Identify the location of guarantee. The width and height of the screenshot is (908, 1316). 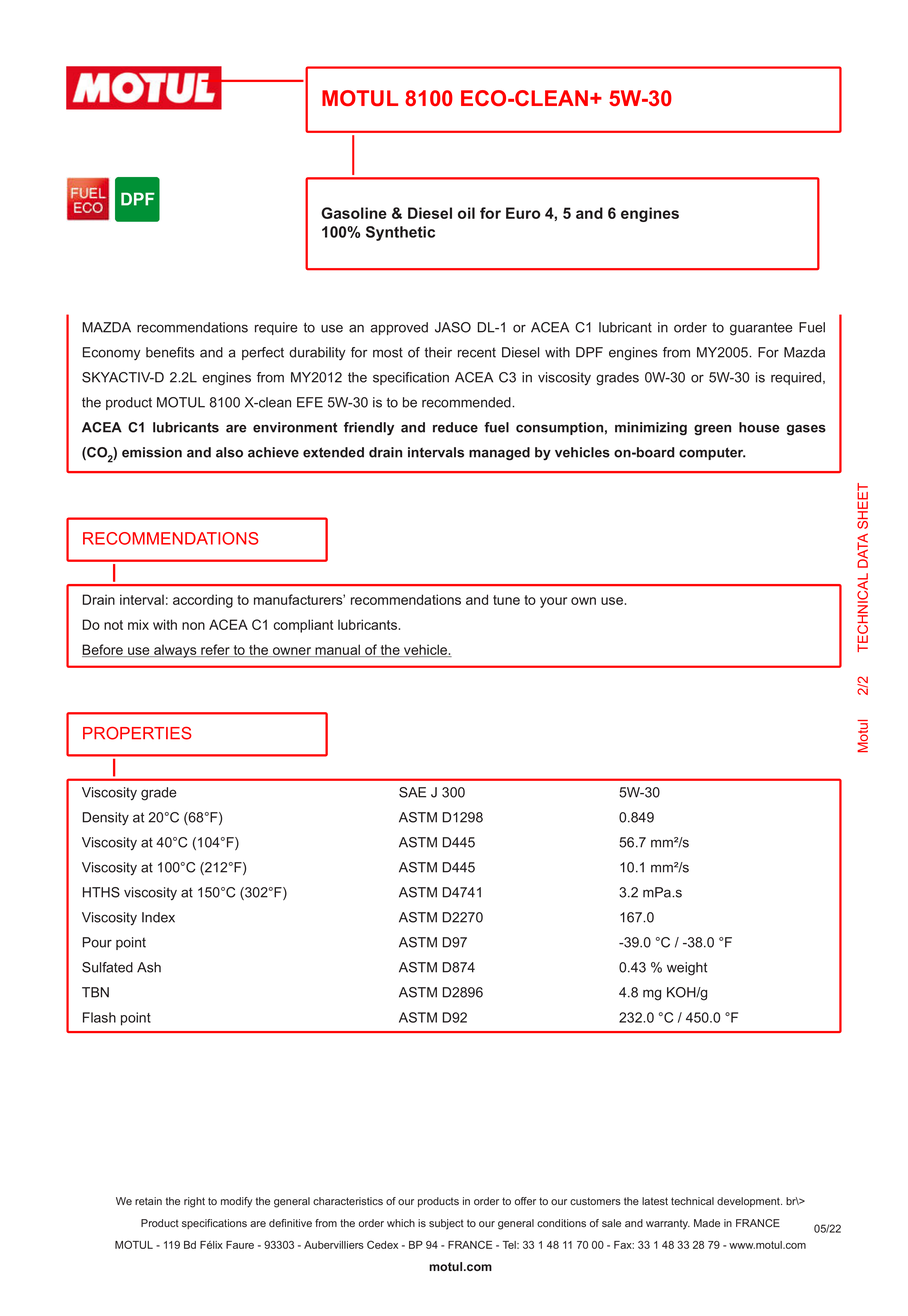
(761, 329).
